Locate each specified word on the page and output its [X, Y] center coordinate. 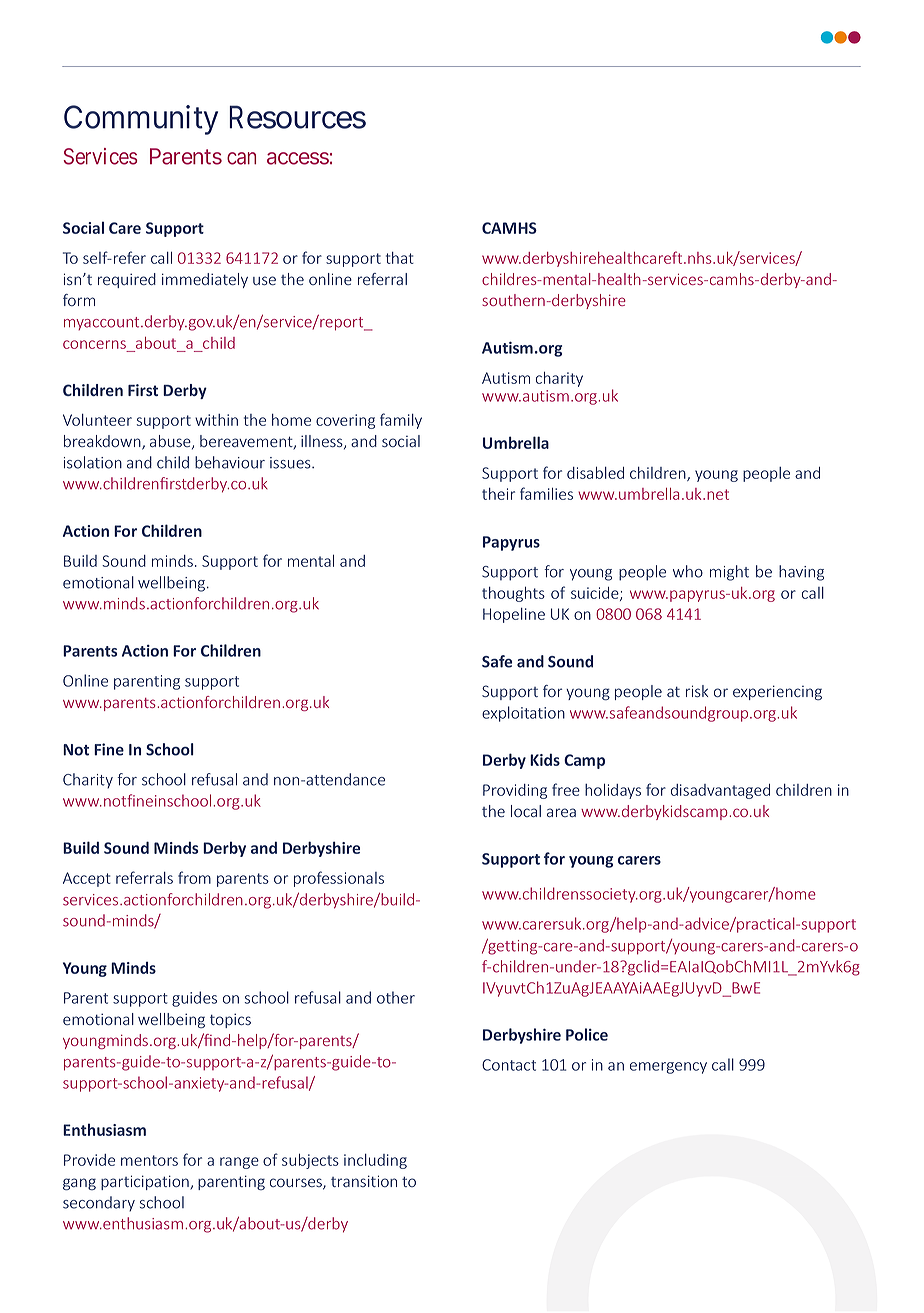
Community [141, 120]
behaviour [230, 462]
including [375, 1161]
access [298, 158]
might [729, 573]
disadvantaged [720, 791]
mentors [149, 1160]
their [498, 494]
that [400, 258]
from [194, 877]
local [526, 811]
